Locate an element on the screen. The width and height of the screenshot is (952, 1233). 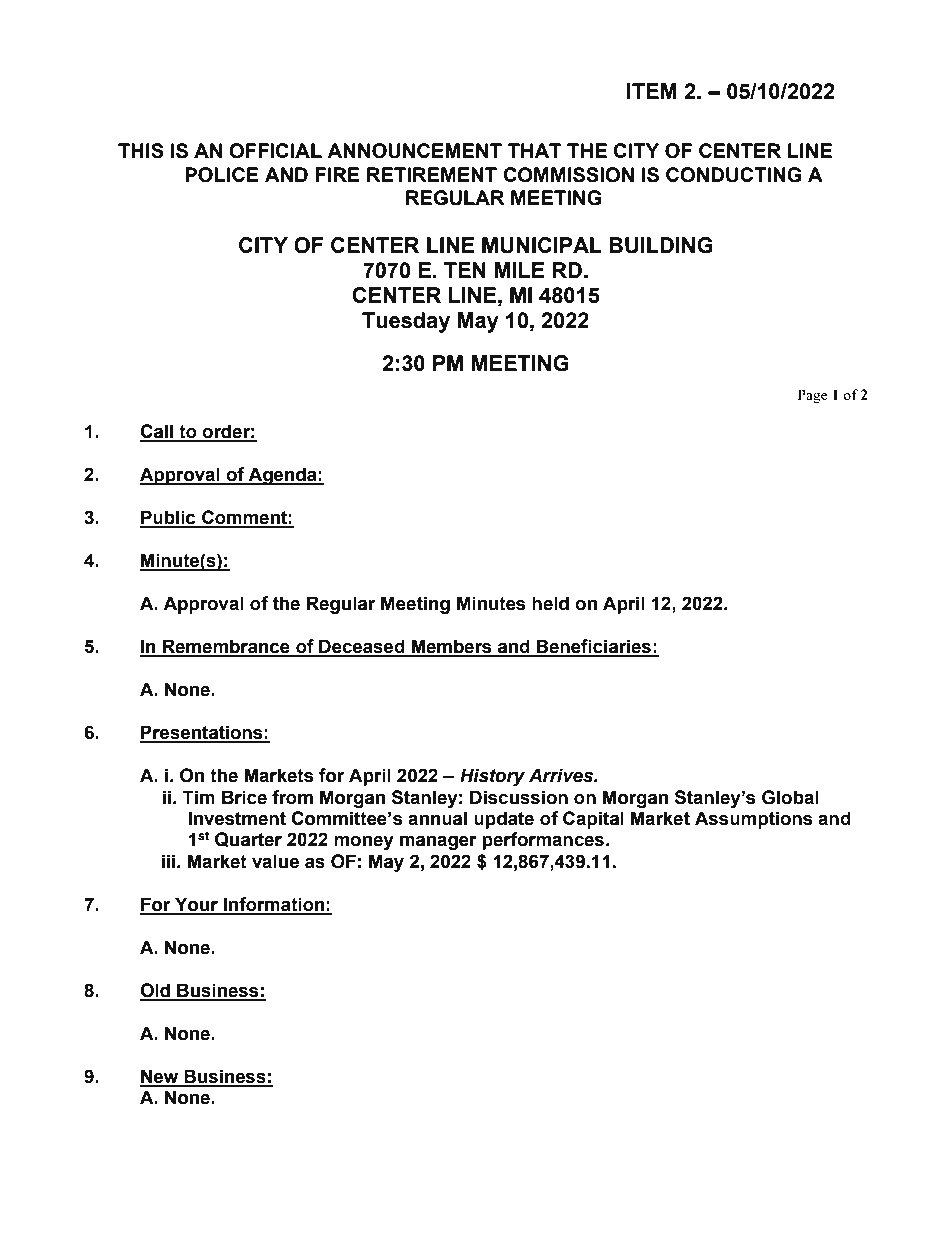
Public is located at coordinates (169, 518).
